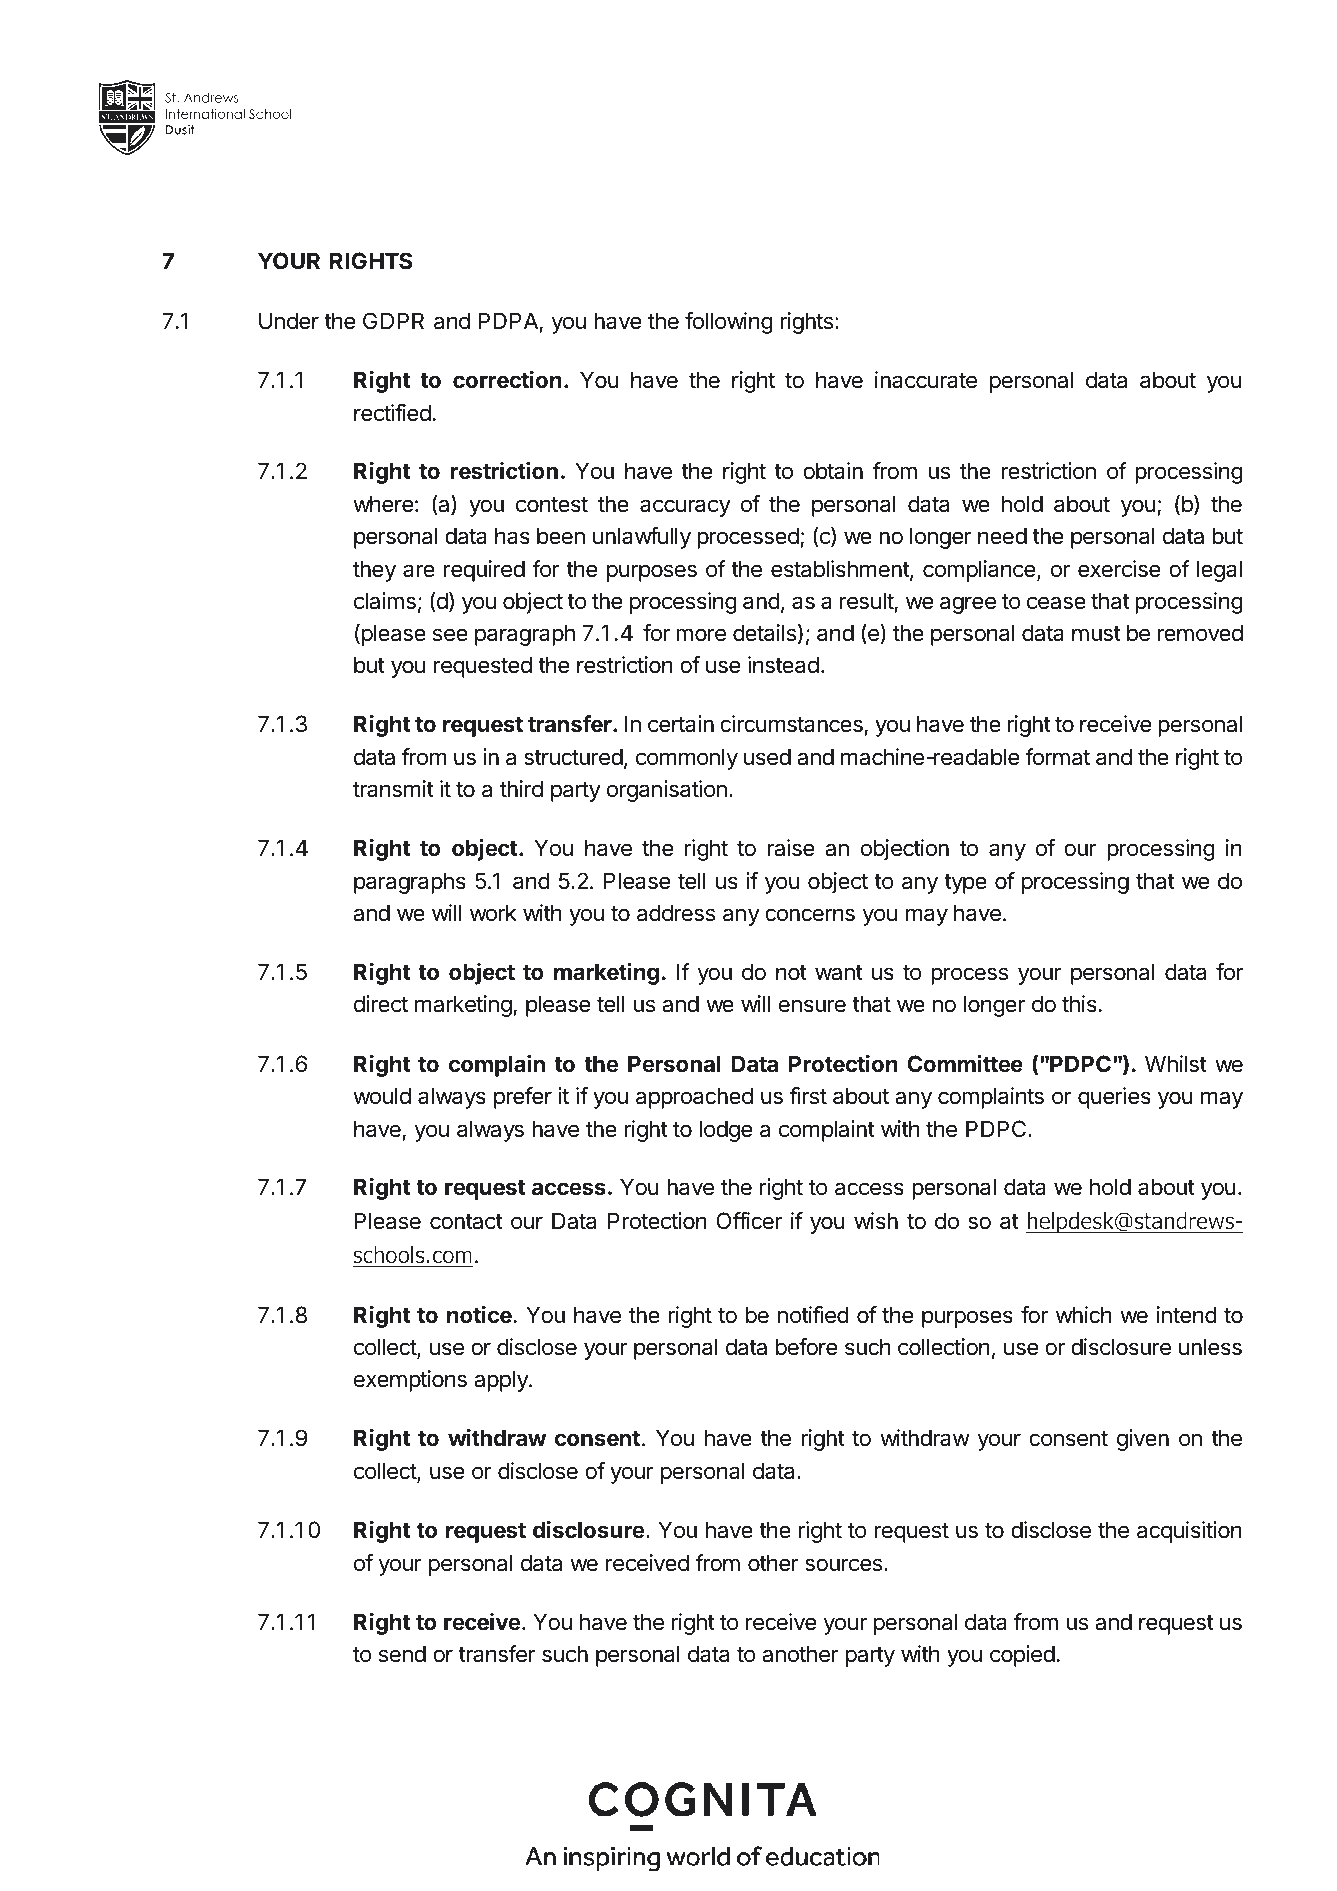  Describe the element at coordinates (402, 1654) in the page. I see `send` at that location.
